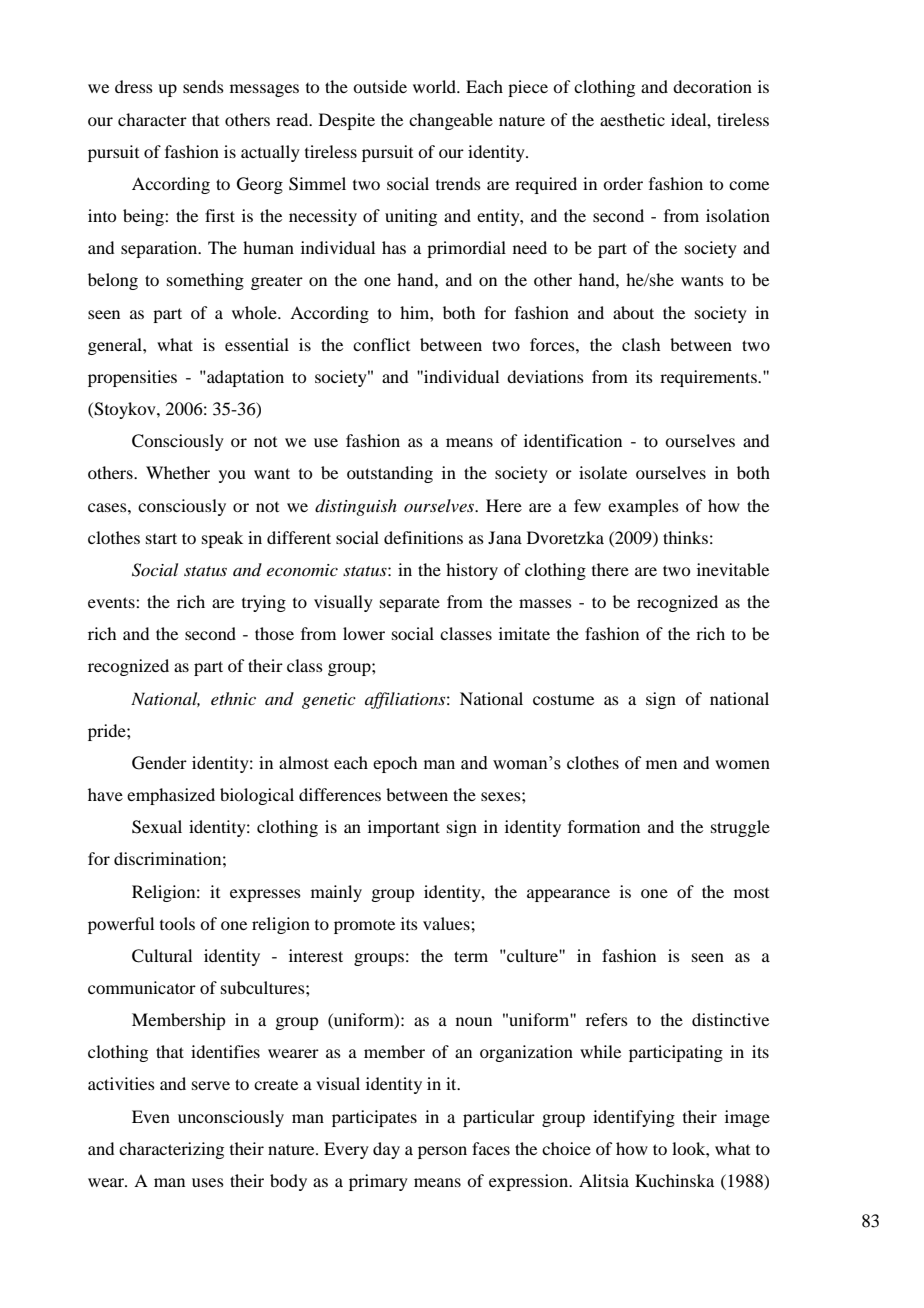  I want to click on aesthetic, so click(632, 119).
